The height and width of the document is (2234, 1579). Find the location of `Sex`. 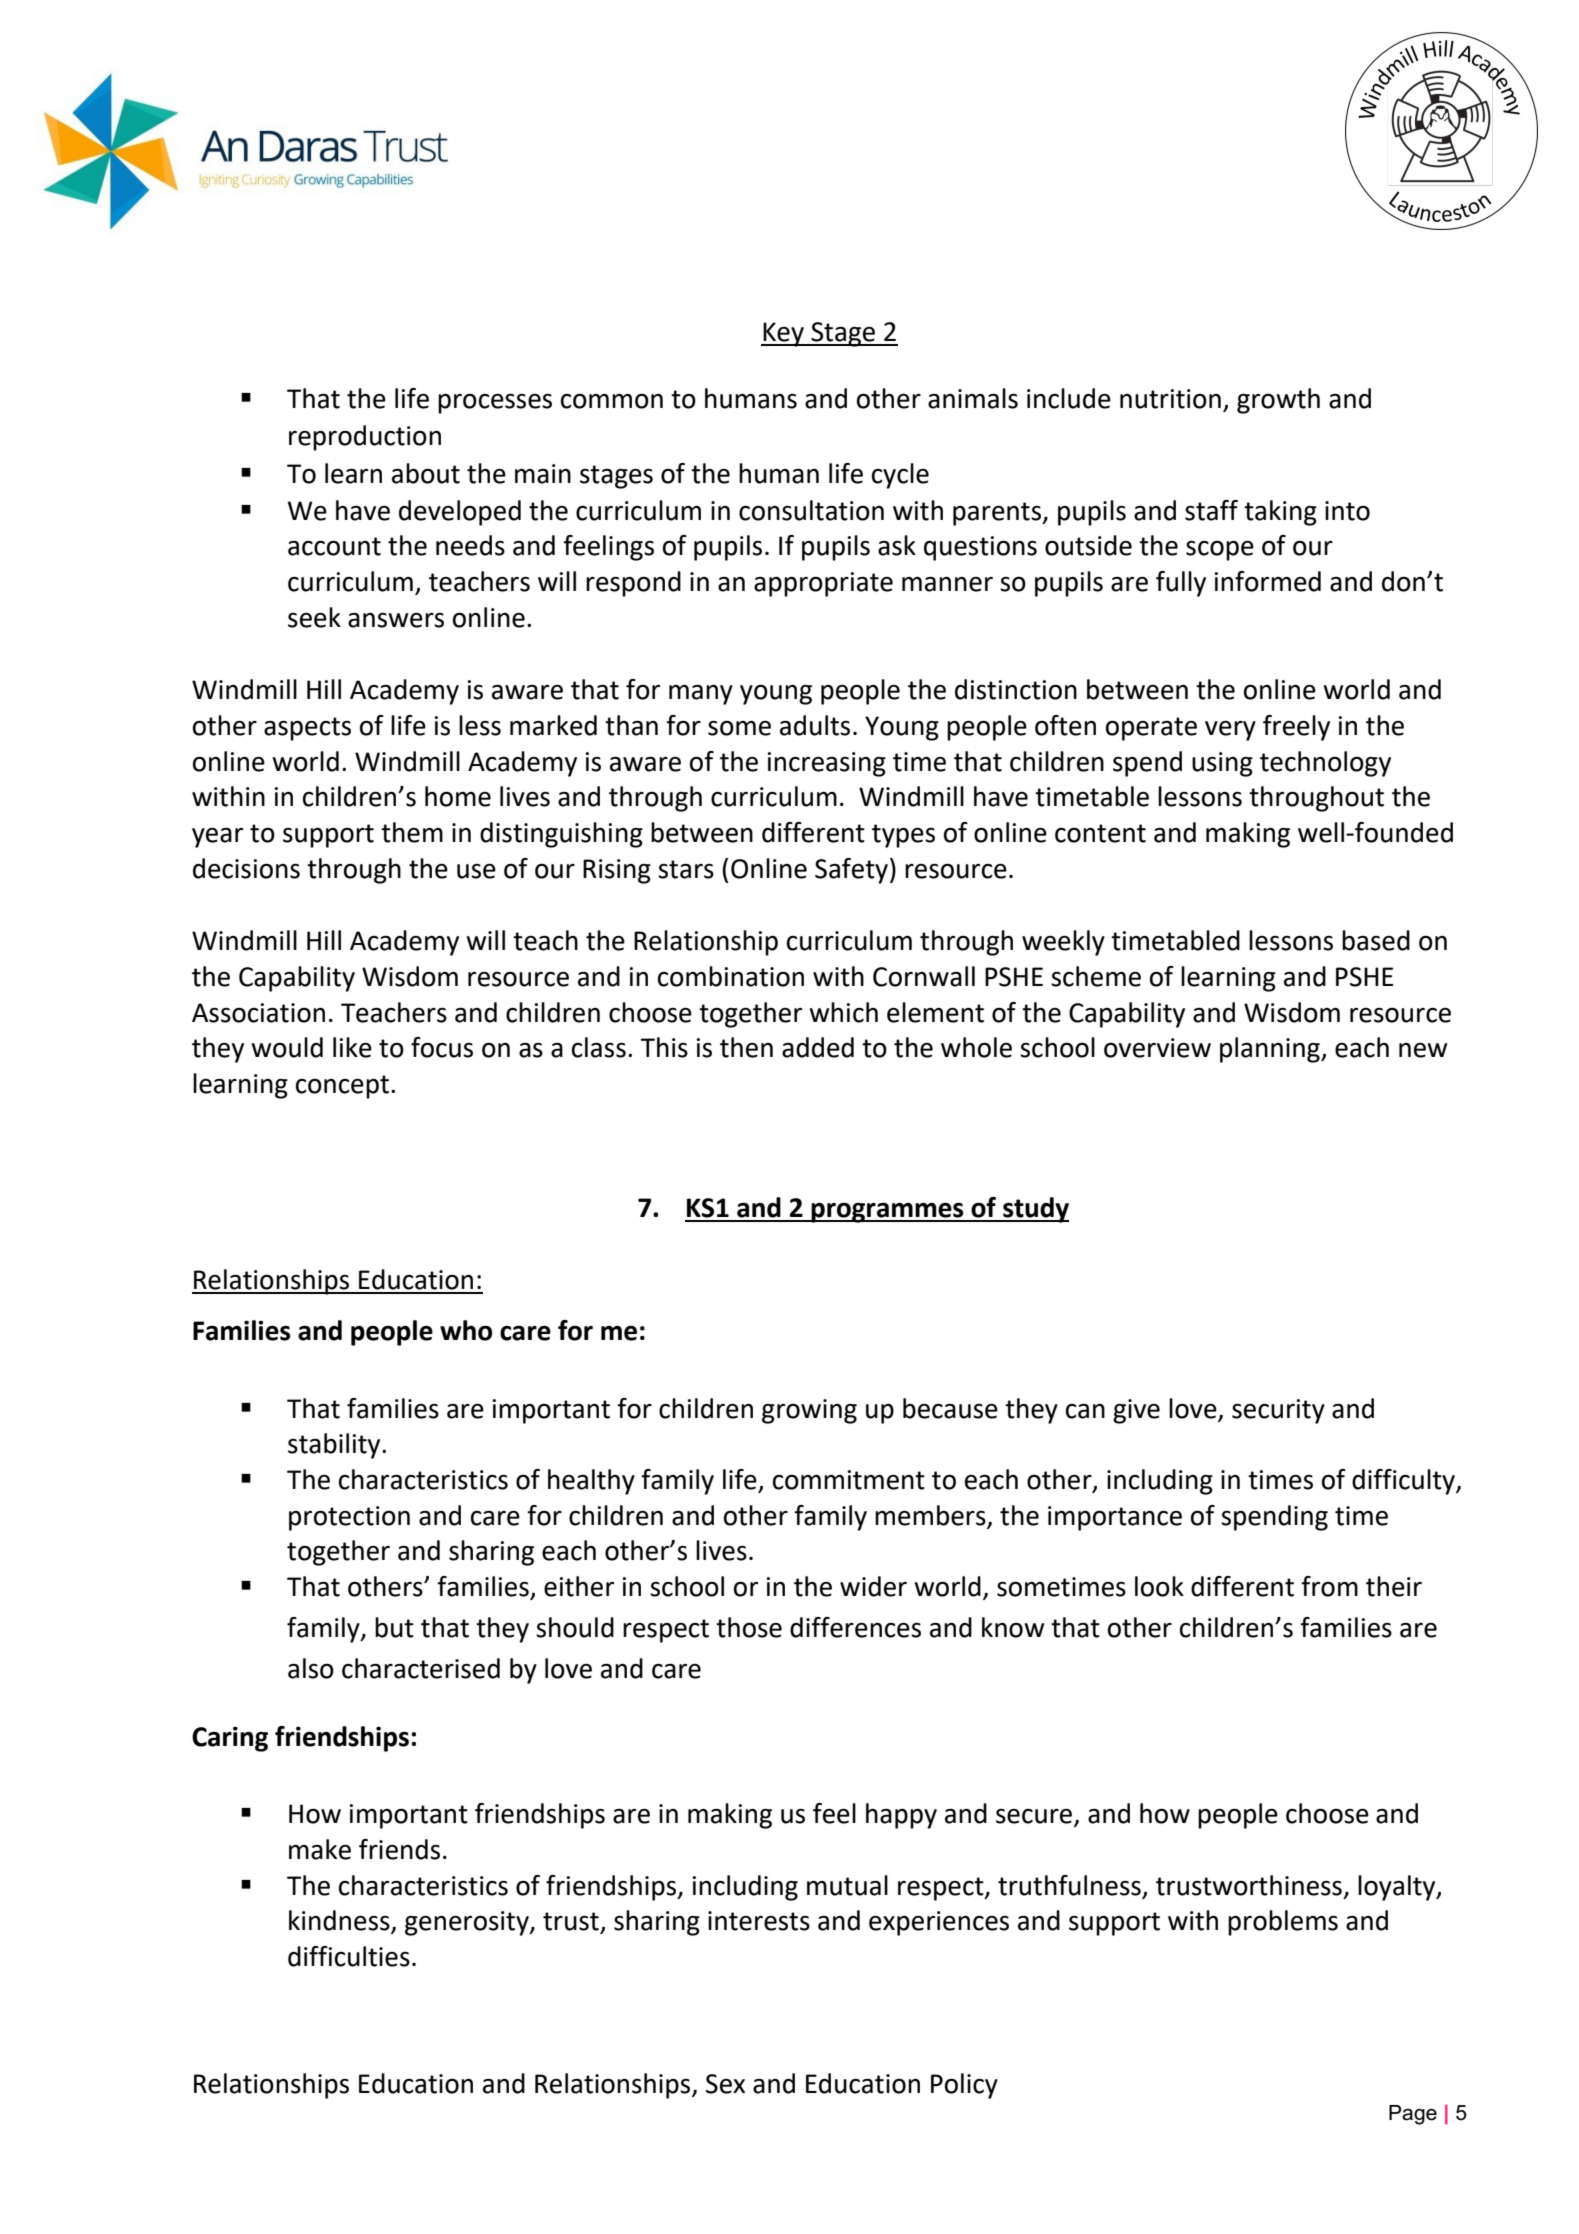

Sex is located at coordinates (725, 2084).
